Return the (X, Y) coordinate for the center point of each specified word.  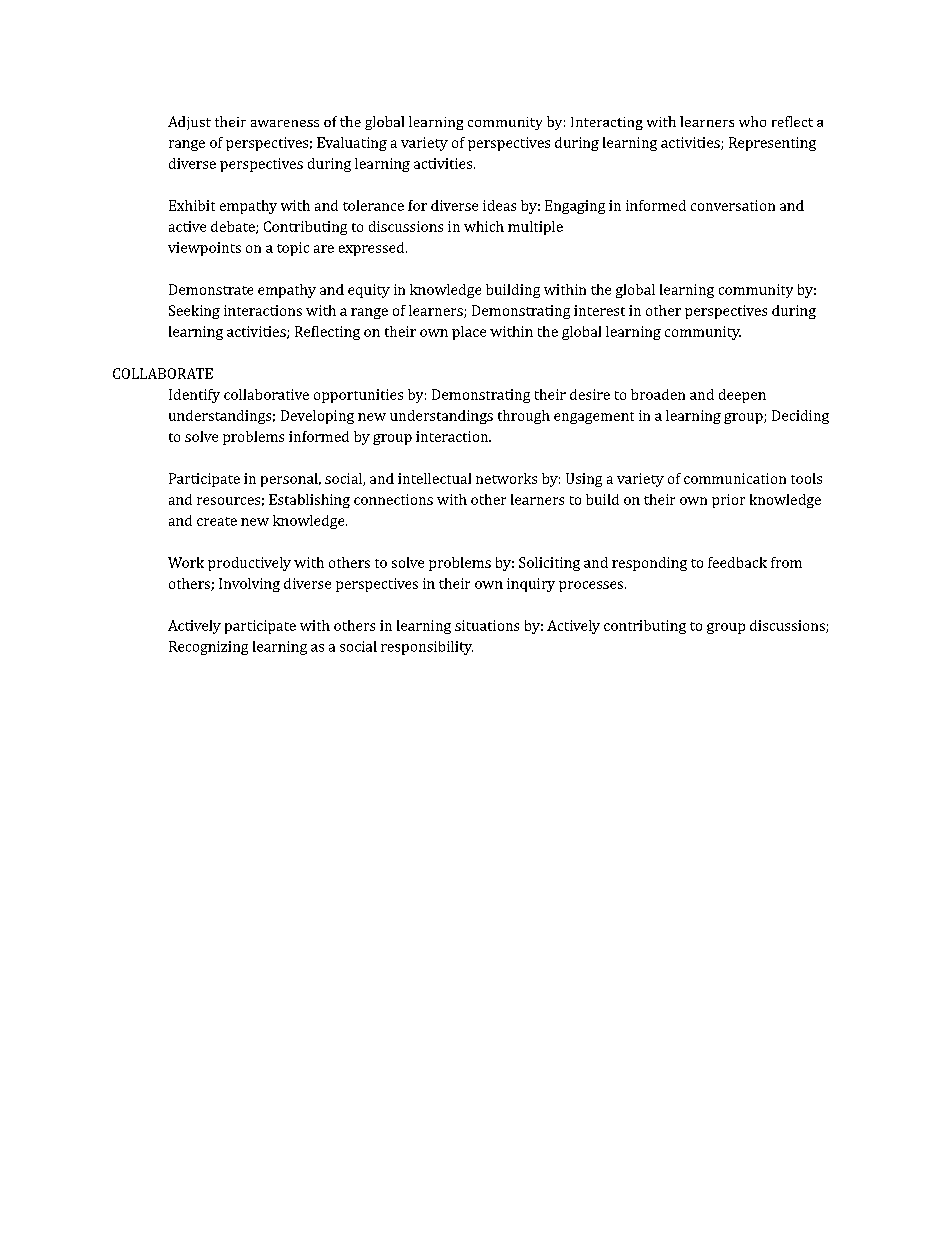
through (524, 417)
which (484, 226)
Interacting (607, 123)
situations (487, 625)
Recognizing (208, 648)
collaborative (266, 394)
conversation (733, 205)
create (217, 521)
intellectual (434, 478)
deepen (742, 396)
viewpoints (204, 249)
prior (728, 501)
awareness (285, 123)
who (752, 121)
